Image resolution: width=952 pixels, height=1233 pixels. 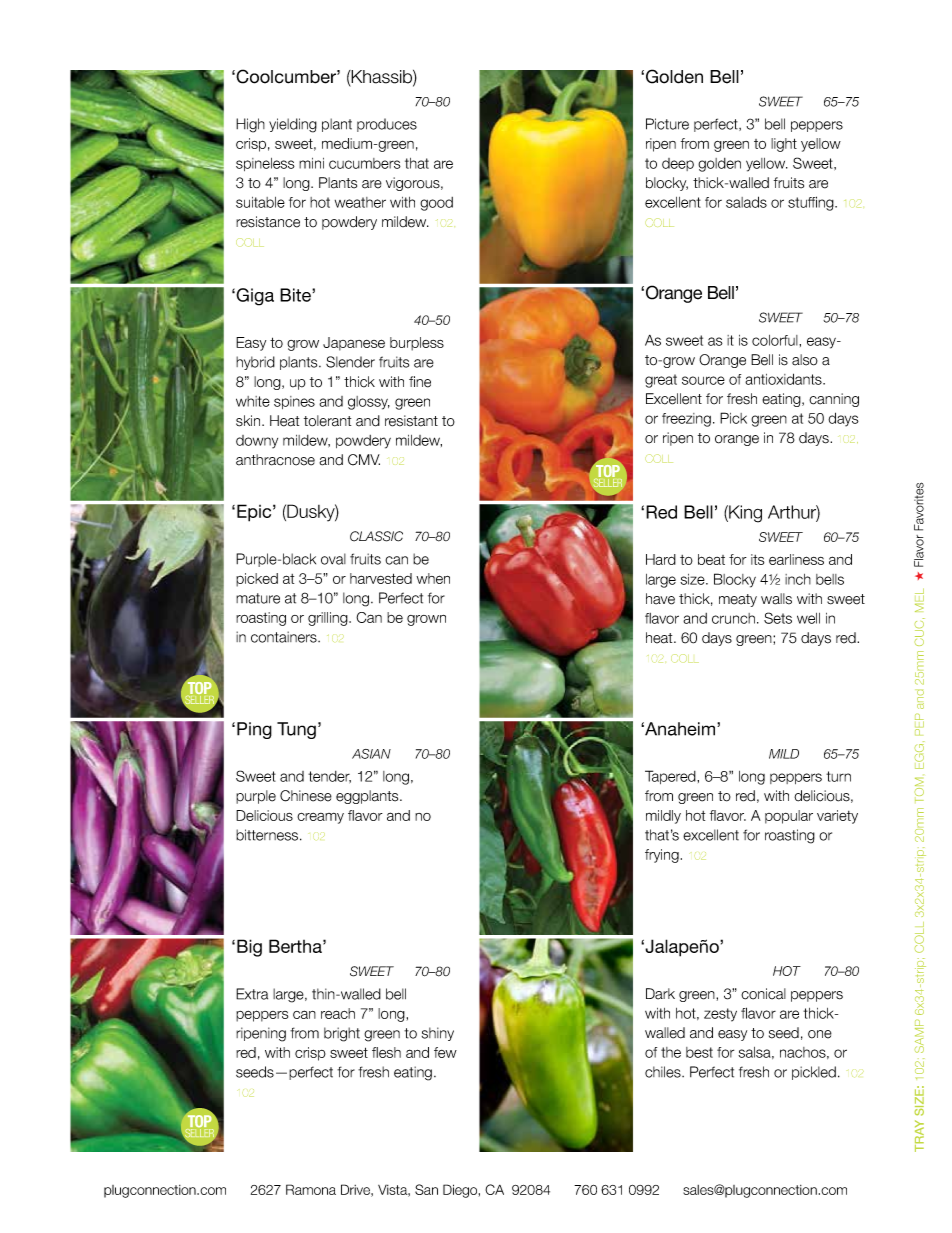 What do you see at coordinates (311, 1189) in the screenshot?
I see `Ramona` at bounding box center [311, 1189].
